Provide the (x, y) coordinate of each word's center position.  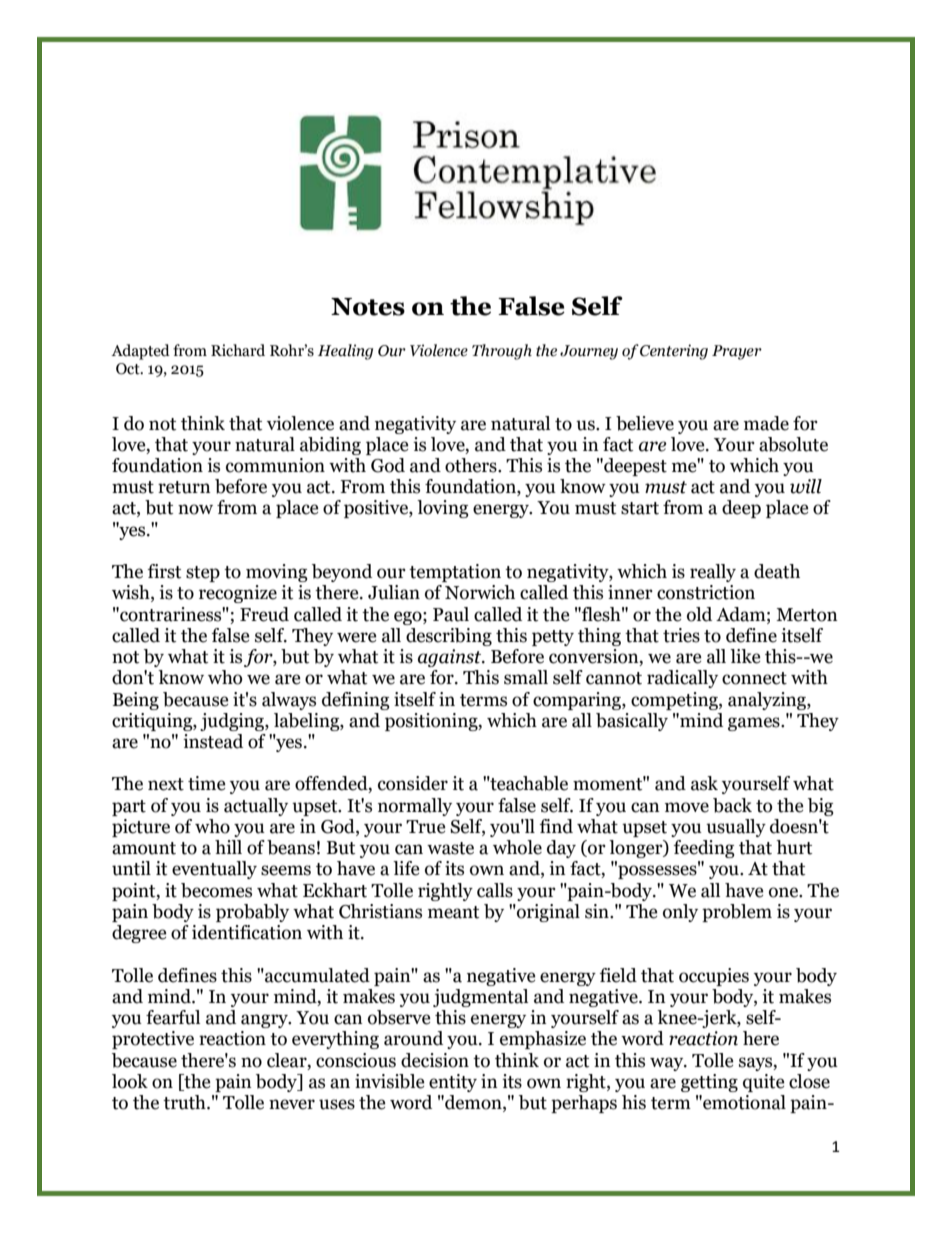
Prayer (737, 352)
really (713, 573)
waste (450, 848)
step (203, 574)
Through (502, 352)
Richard (238, 350)
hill (228, 847)
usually (736, 828)
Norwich (480, 592)
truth (185, 1102)
